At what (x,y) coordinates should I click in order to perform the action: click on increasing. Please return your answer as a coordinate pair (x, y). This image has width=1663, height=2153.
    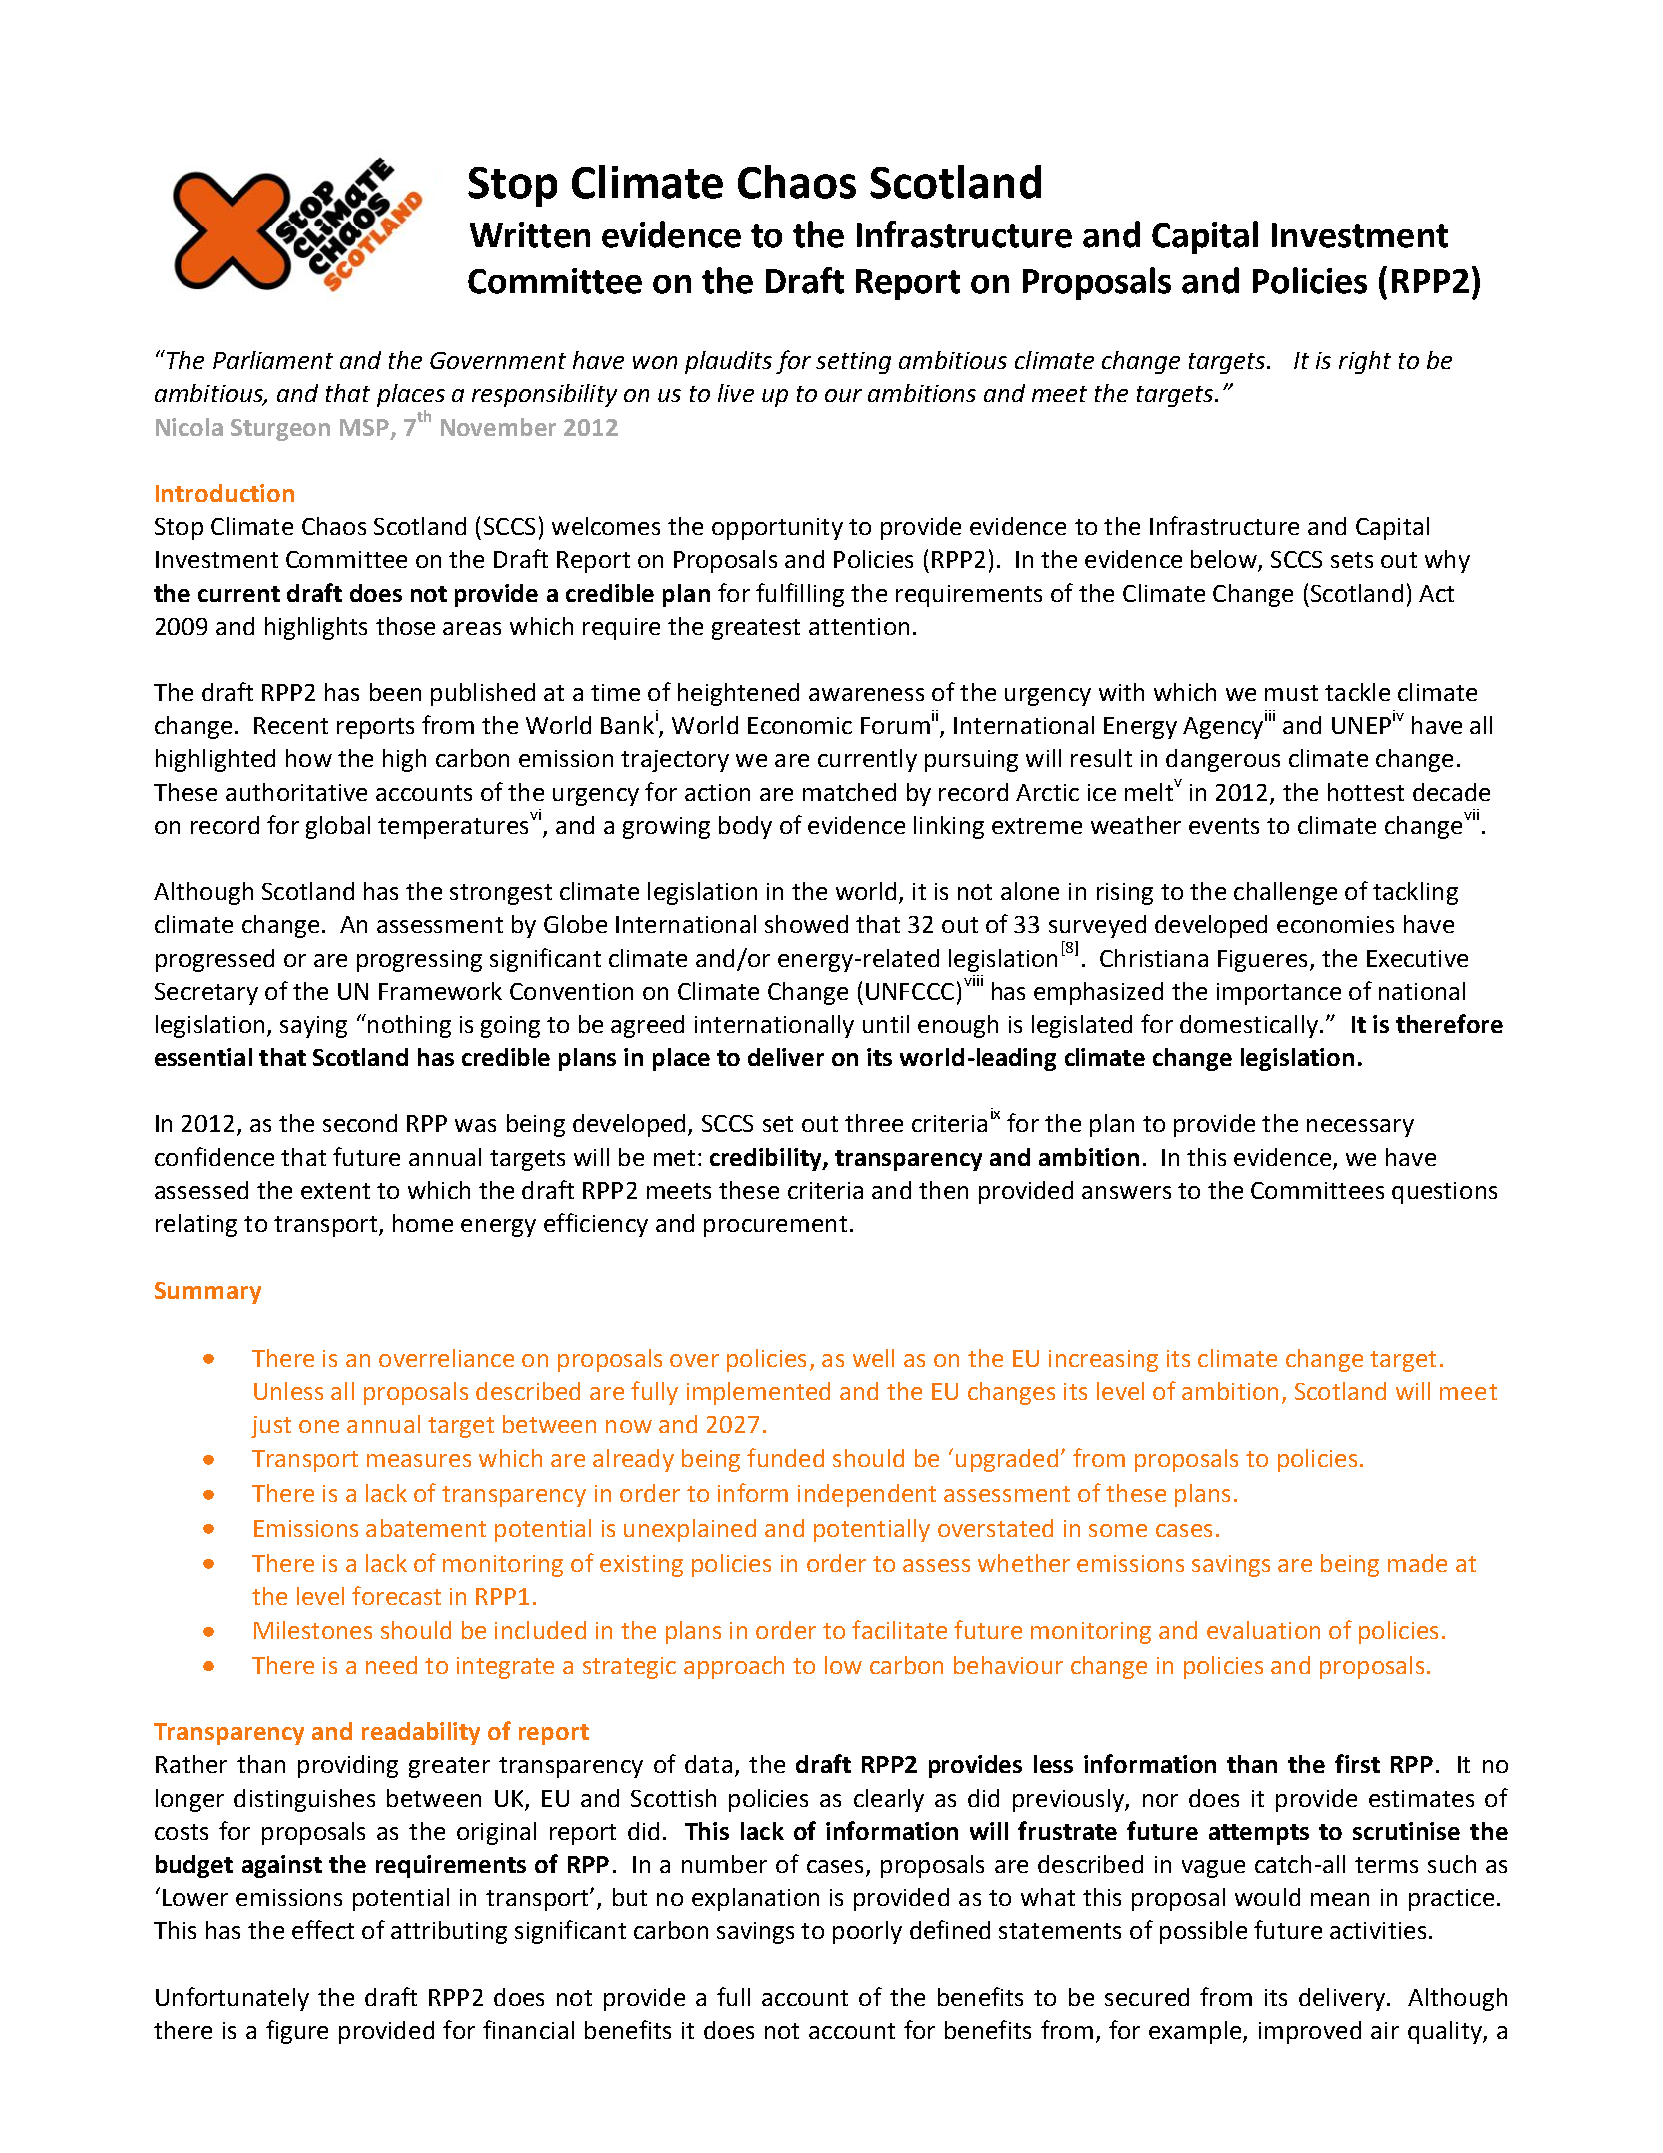
    Looking at the image, I should click on (1103, 1361).
